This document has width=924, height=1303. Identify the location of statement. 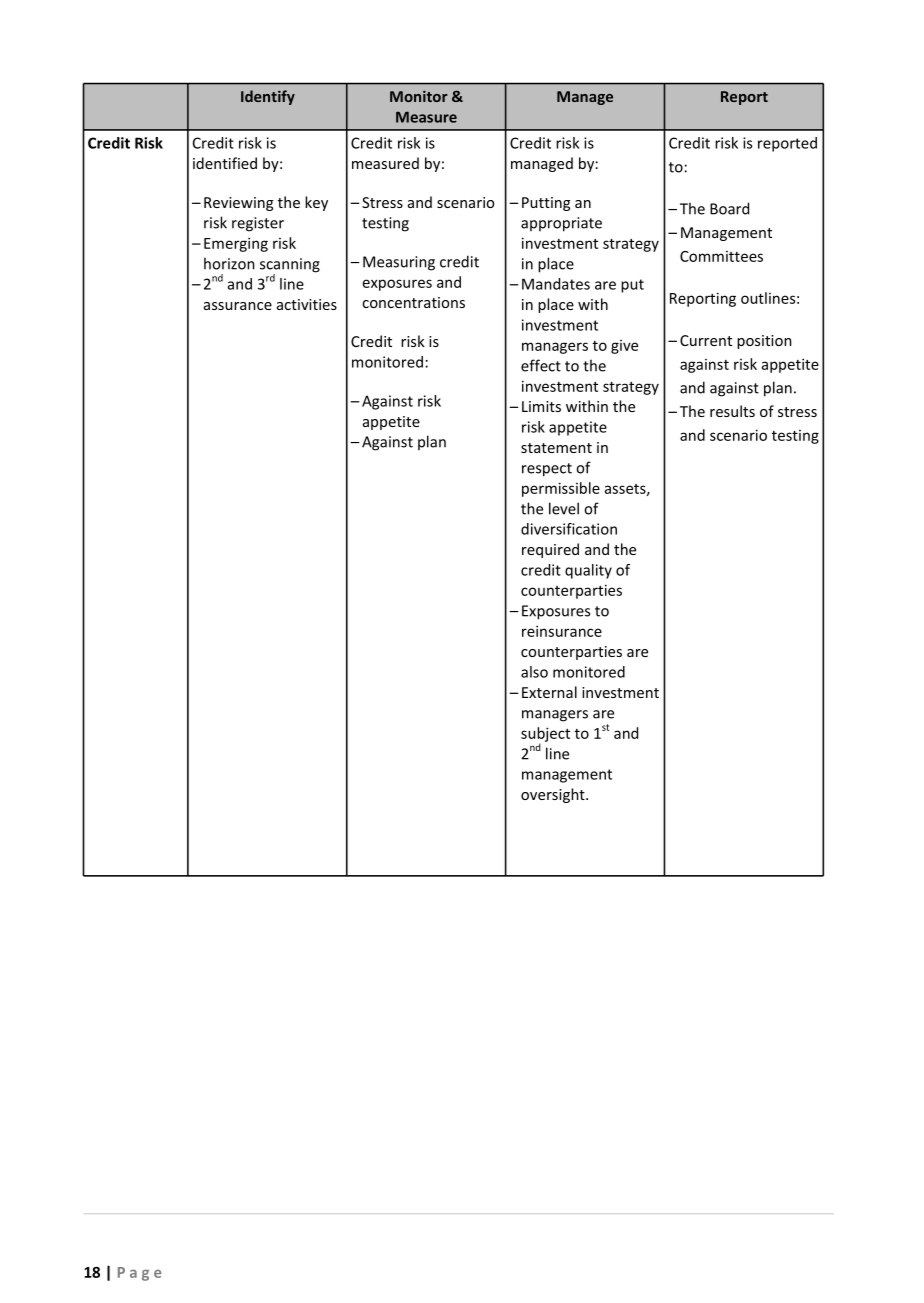
(556, 448).
